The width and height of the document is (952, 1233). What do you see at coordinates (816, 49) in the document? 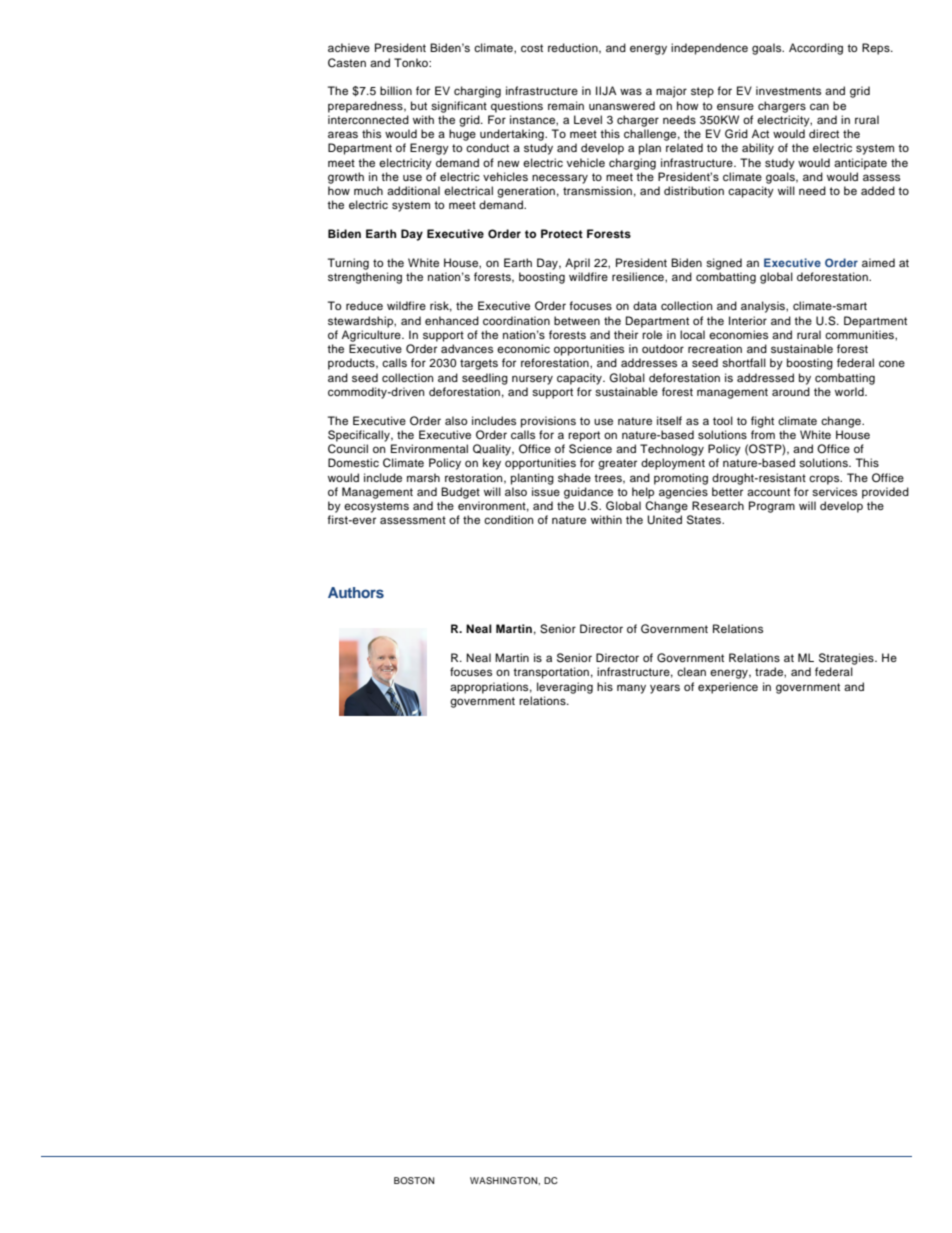
I see `According` at bounding box center [816, 49].
